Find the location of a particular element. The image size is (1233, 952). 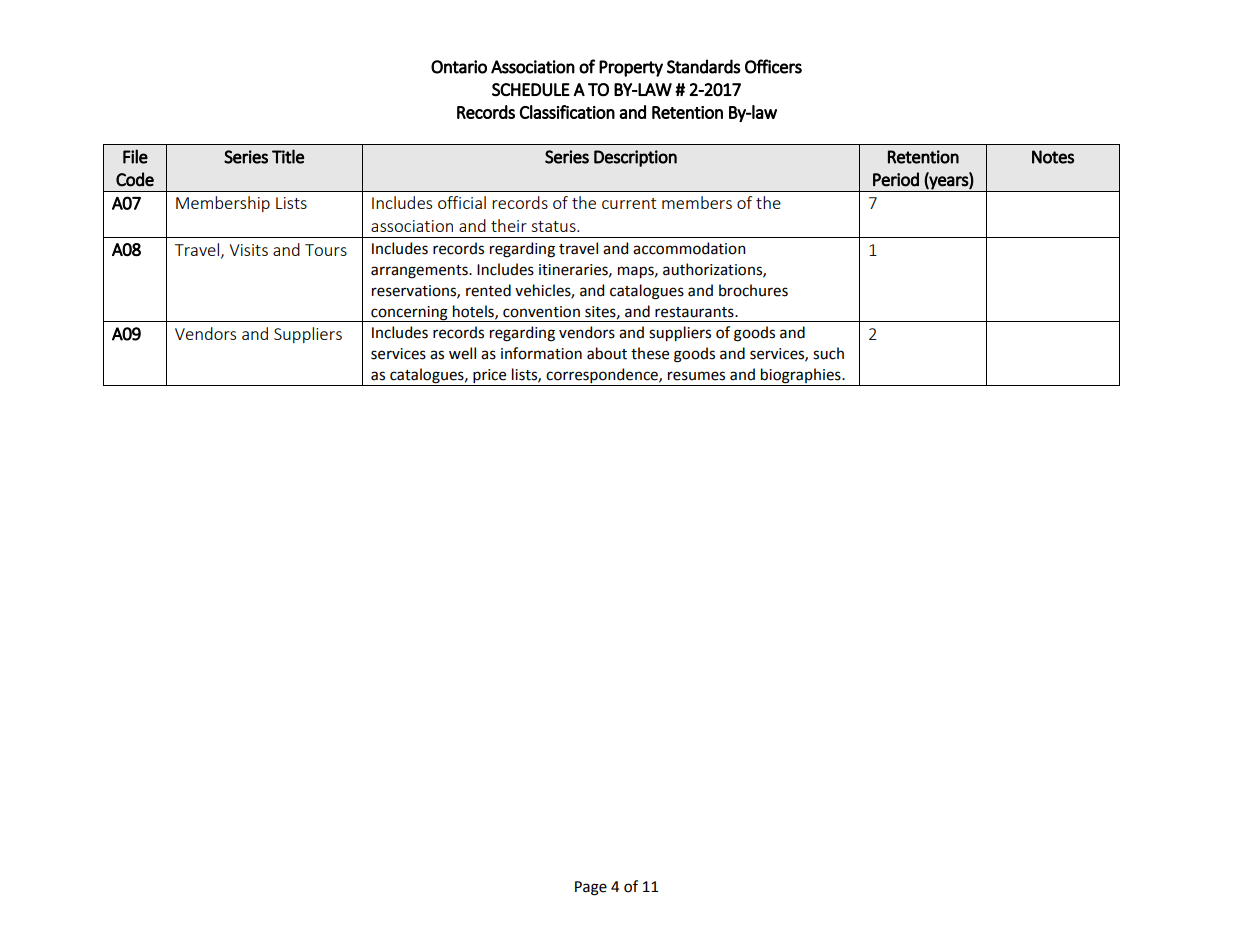

Title is located at coordinates (288, 156).
